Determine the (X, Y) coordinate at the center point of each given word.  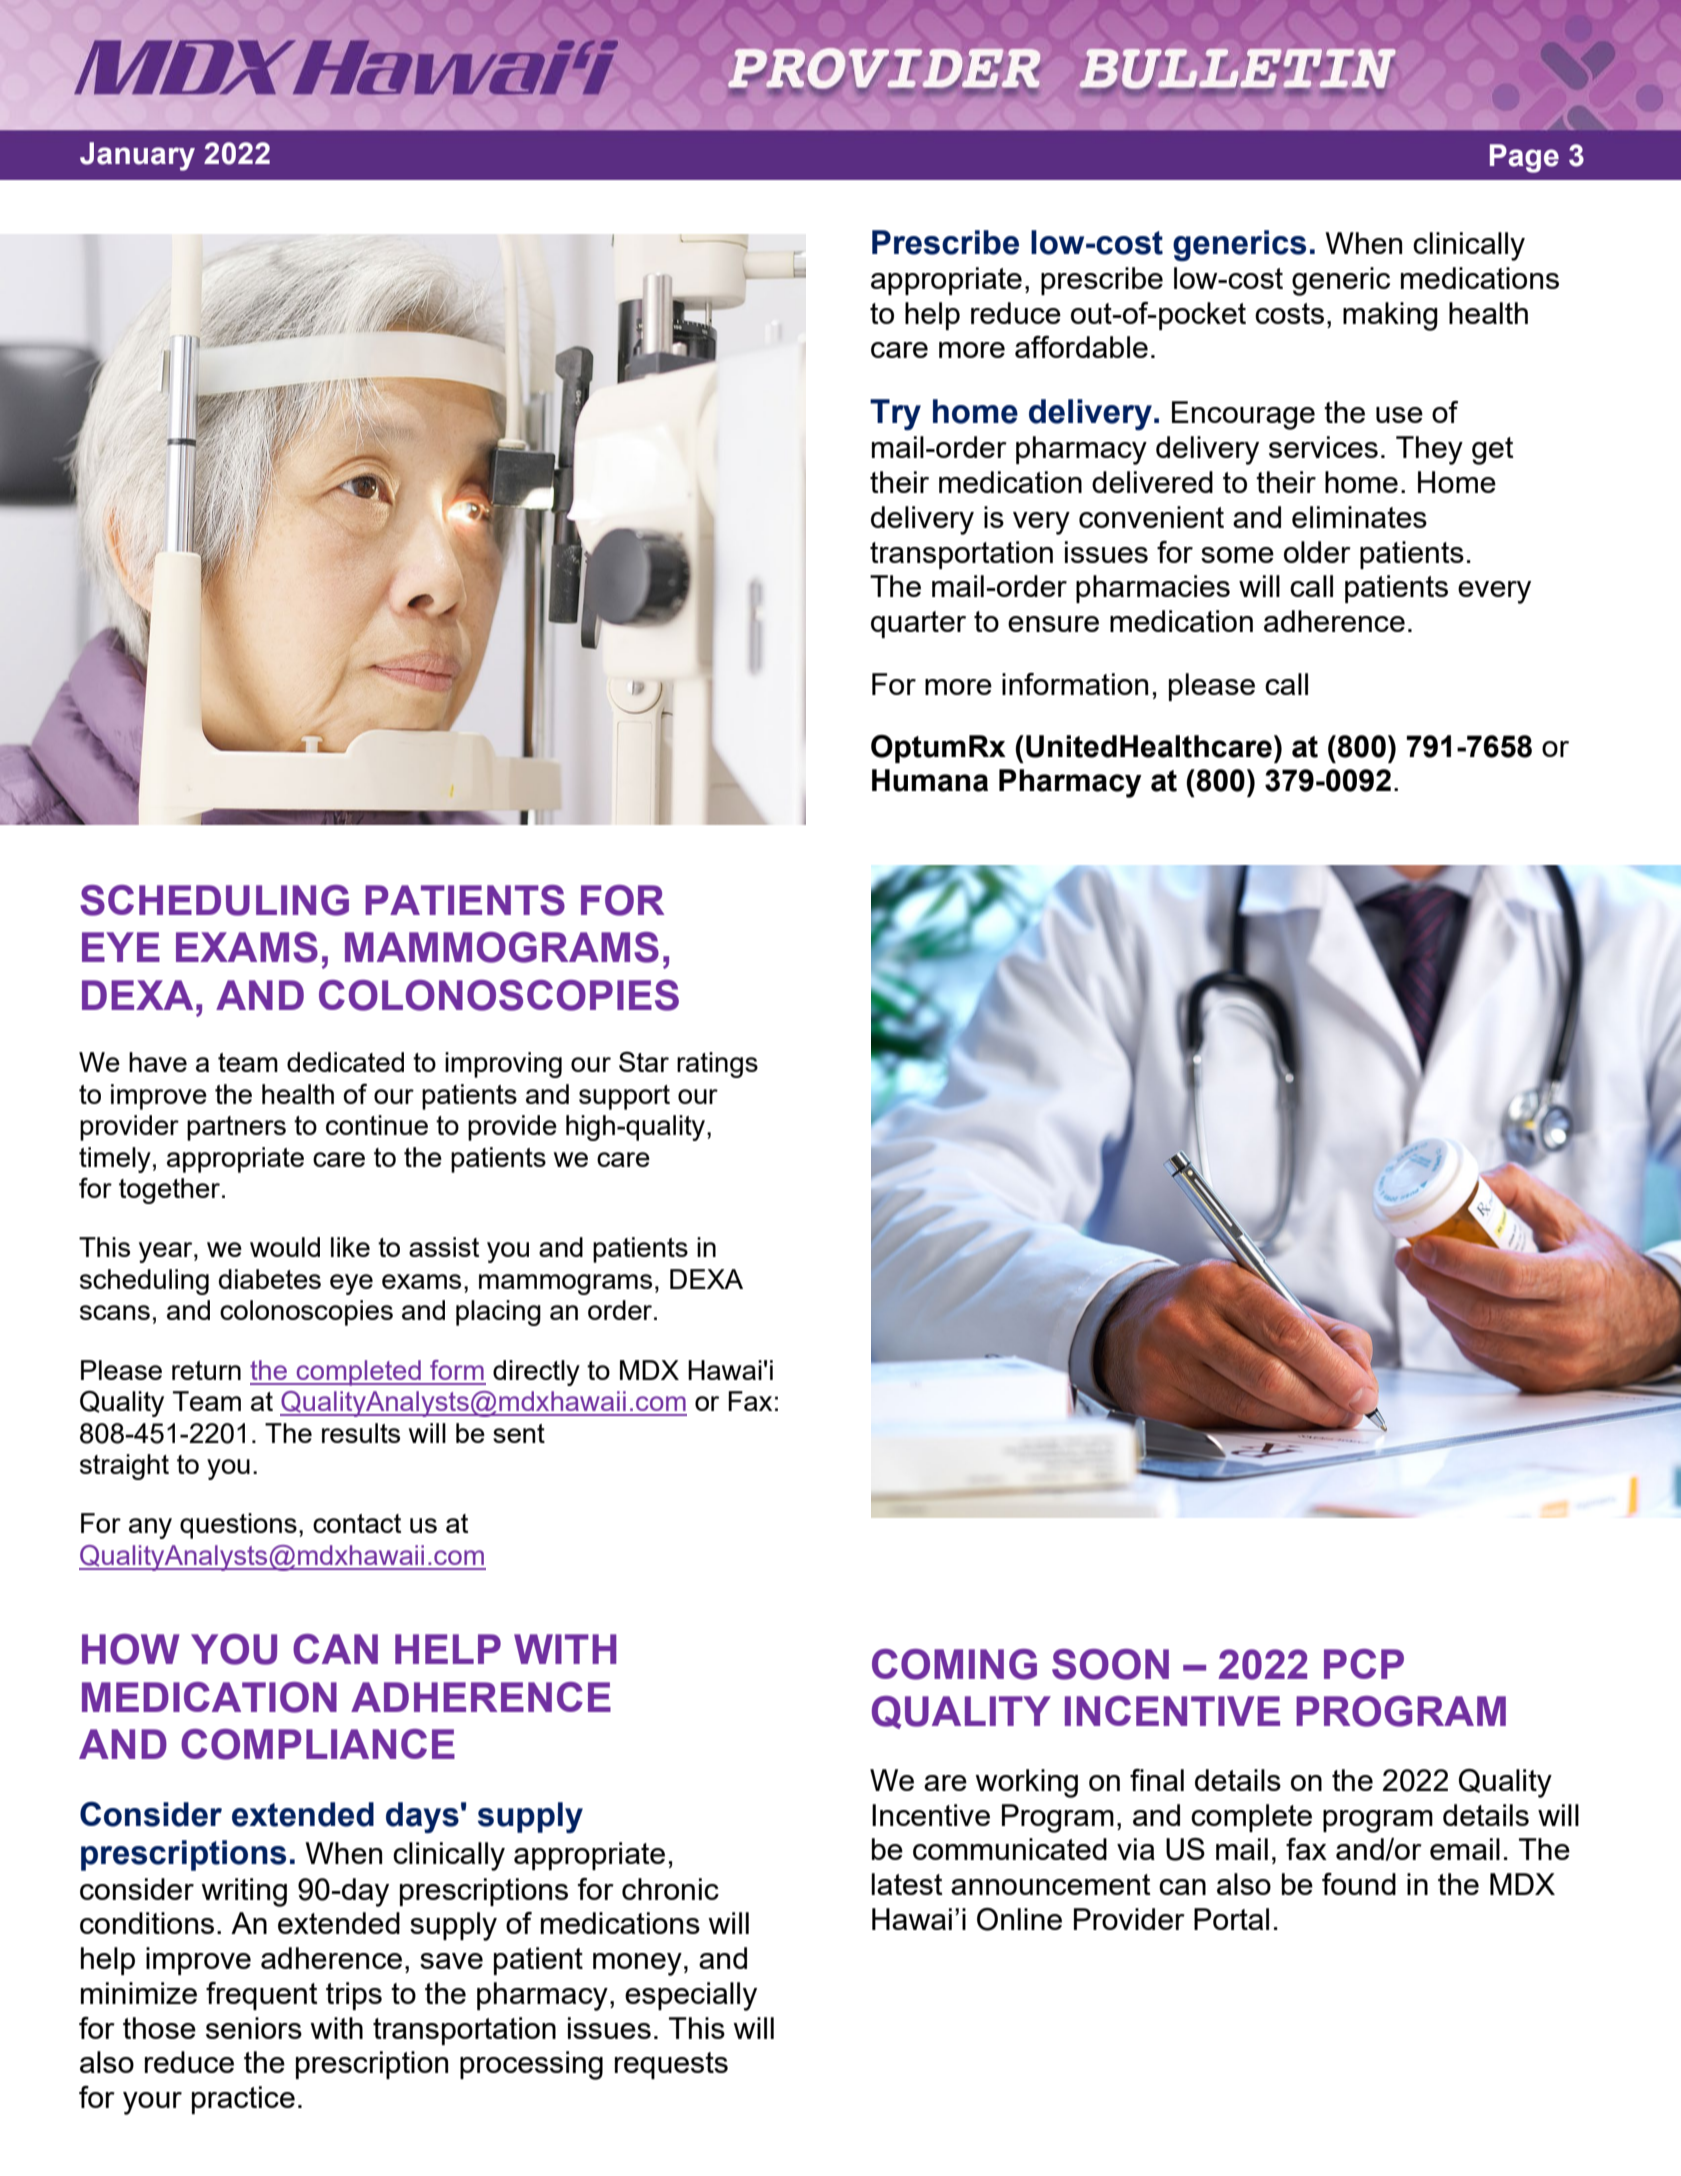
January (137, 156)
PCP (1364, 1664)
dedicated (345, 1062)
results (361, 1433)
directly (536, 1373)
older (1317, 552)
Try (895, 415)
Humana (930, 780)
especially (691, 1996)
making (1390, 316)
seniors (254, 2028)
